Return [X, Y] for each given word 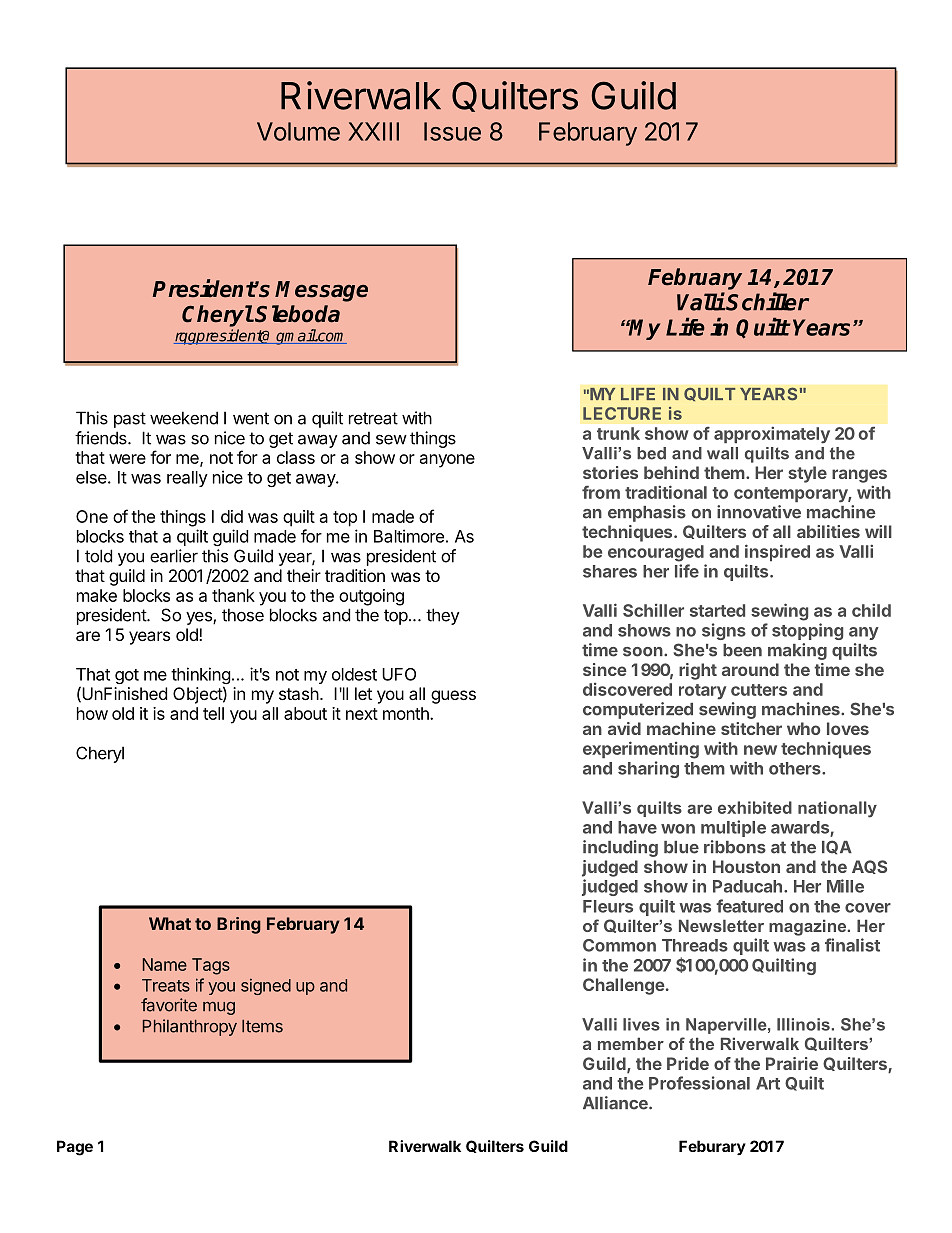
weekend [184, 418]
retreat [373, 418]
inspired [777, 552]
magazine [809, 927]
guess [453, 697]
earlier [174, 556]
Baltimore [409, 536]
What [170, 923]
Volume [298, 131]
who [804, 728]
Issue [452, 131]
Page [75, 1148]
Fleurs [608, 906]
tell [213, 713]
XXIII [373, 131]
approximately [772, 435]
